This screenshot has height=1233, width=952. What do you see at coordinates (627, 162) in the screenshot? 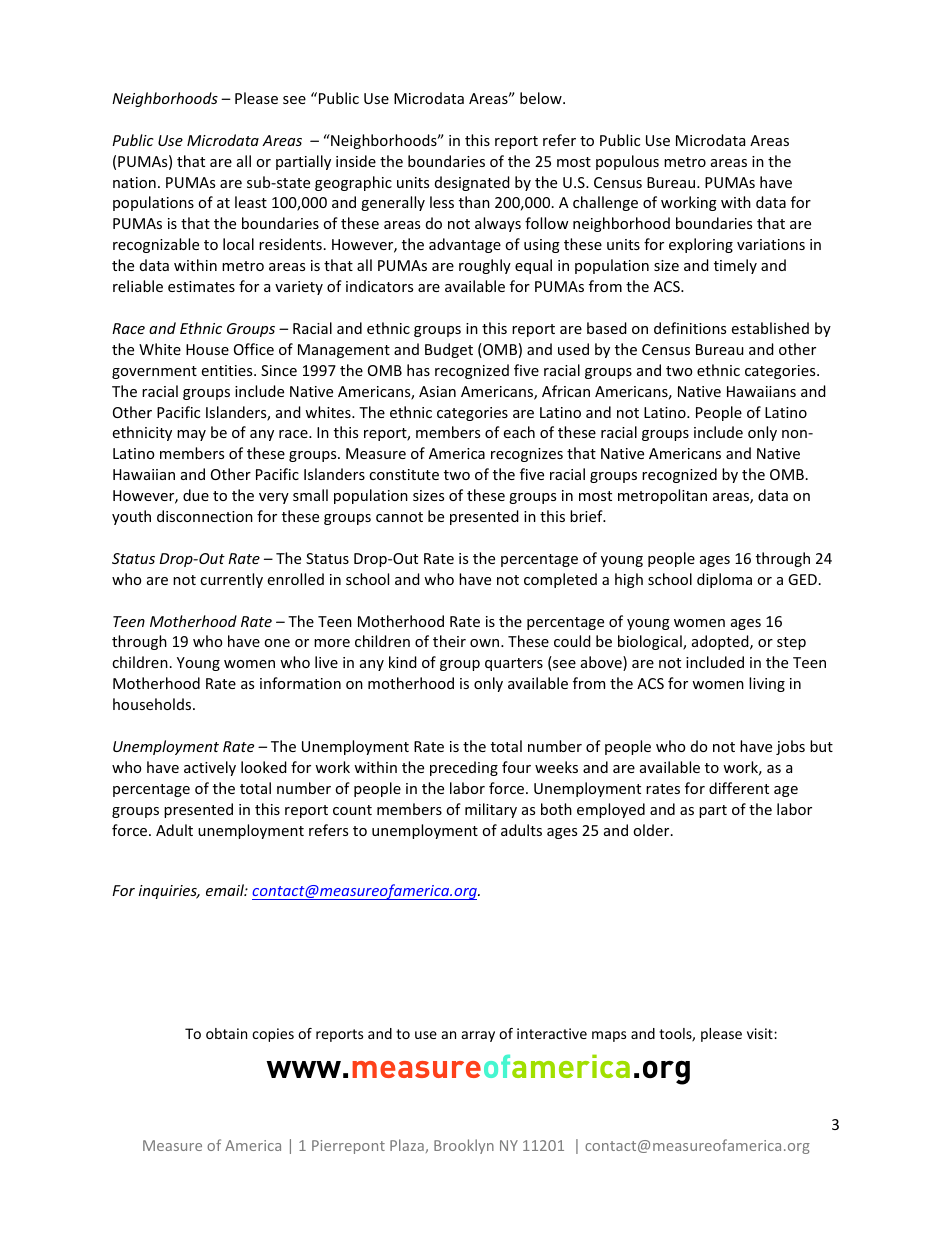
I see `populous` at bounding box center [627, 162].
